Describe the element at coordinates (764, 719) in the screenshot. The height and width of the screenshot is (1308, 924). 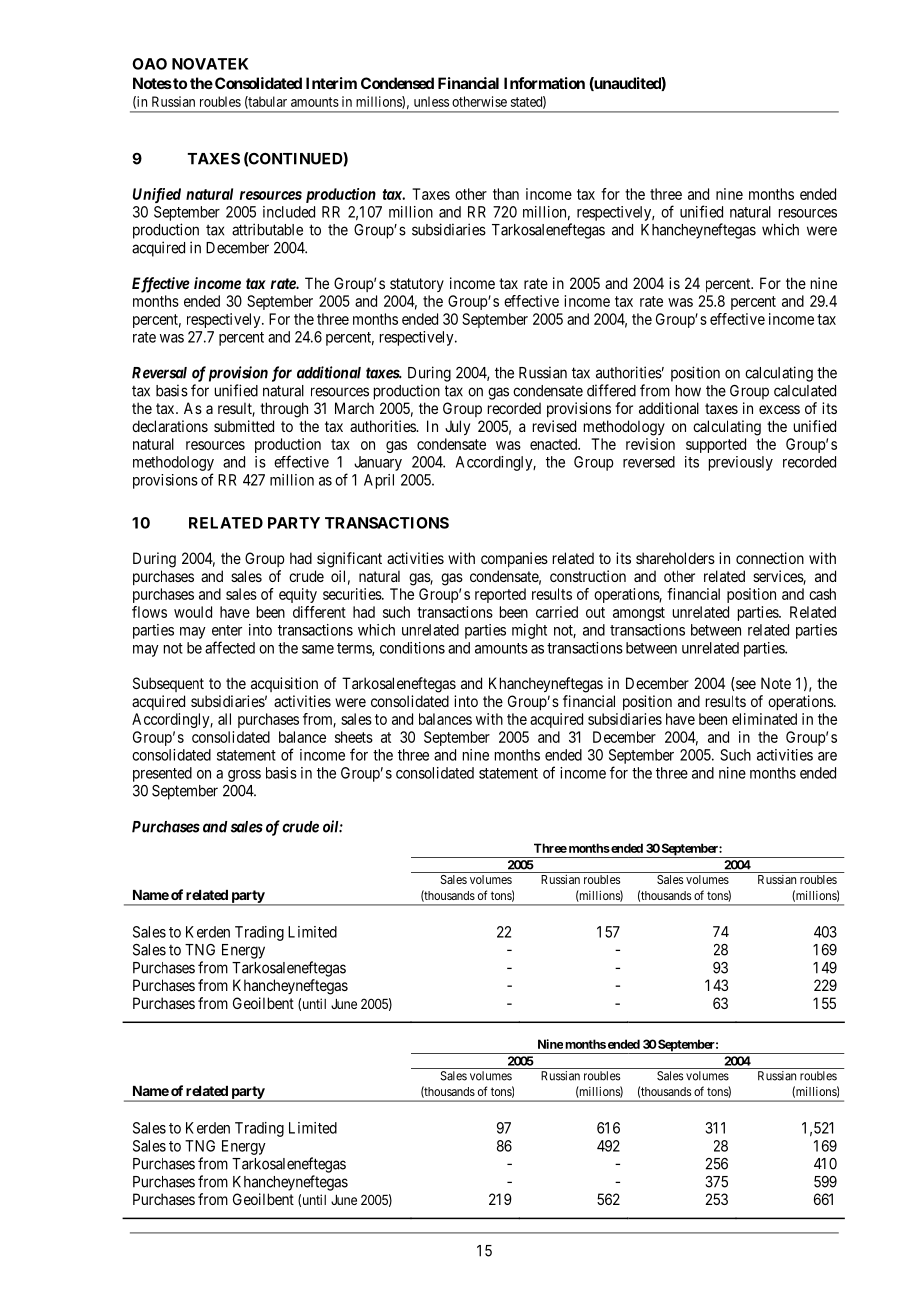
I see `eliminated` at that location.
